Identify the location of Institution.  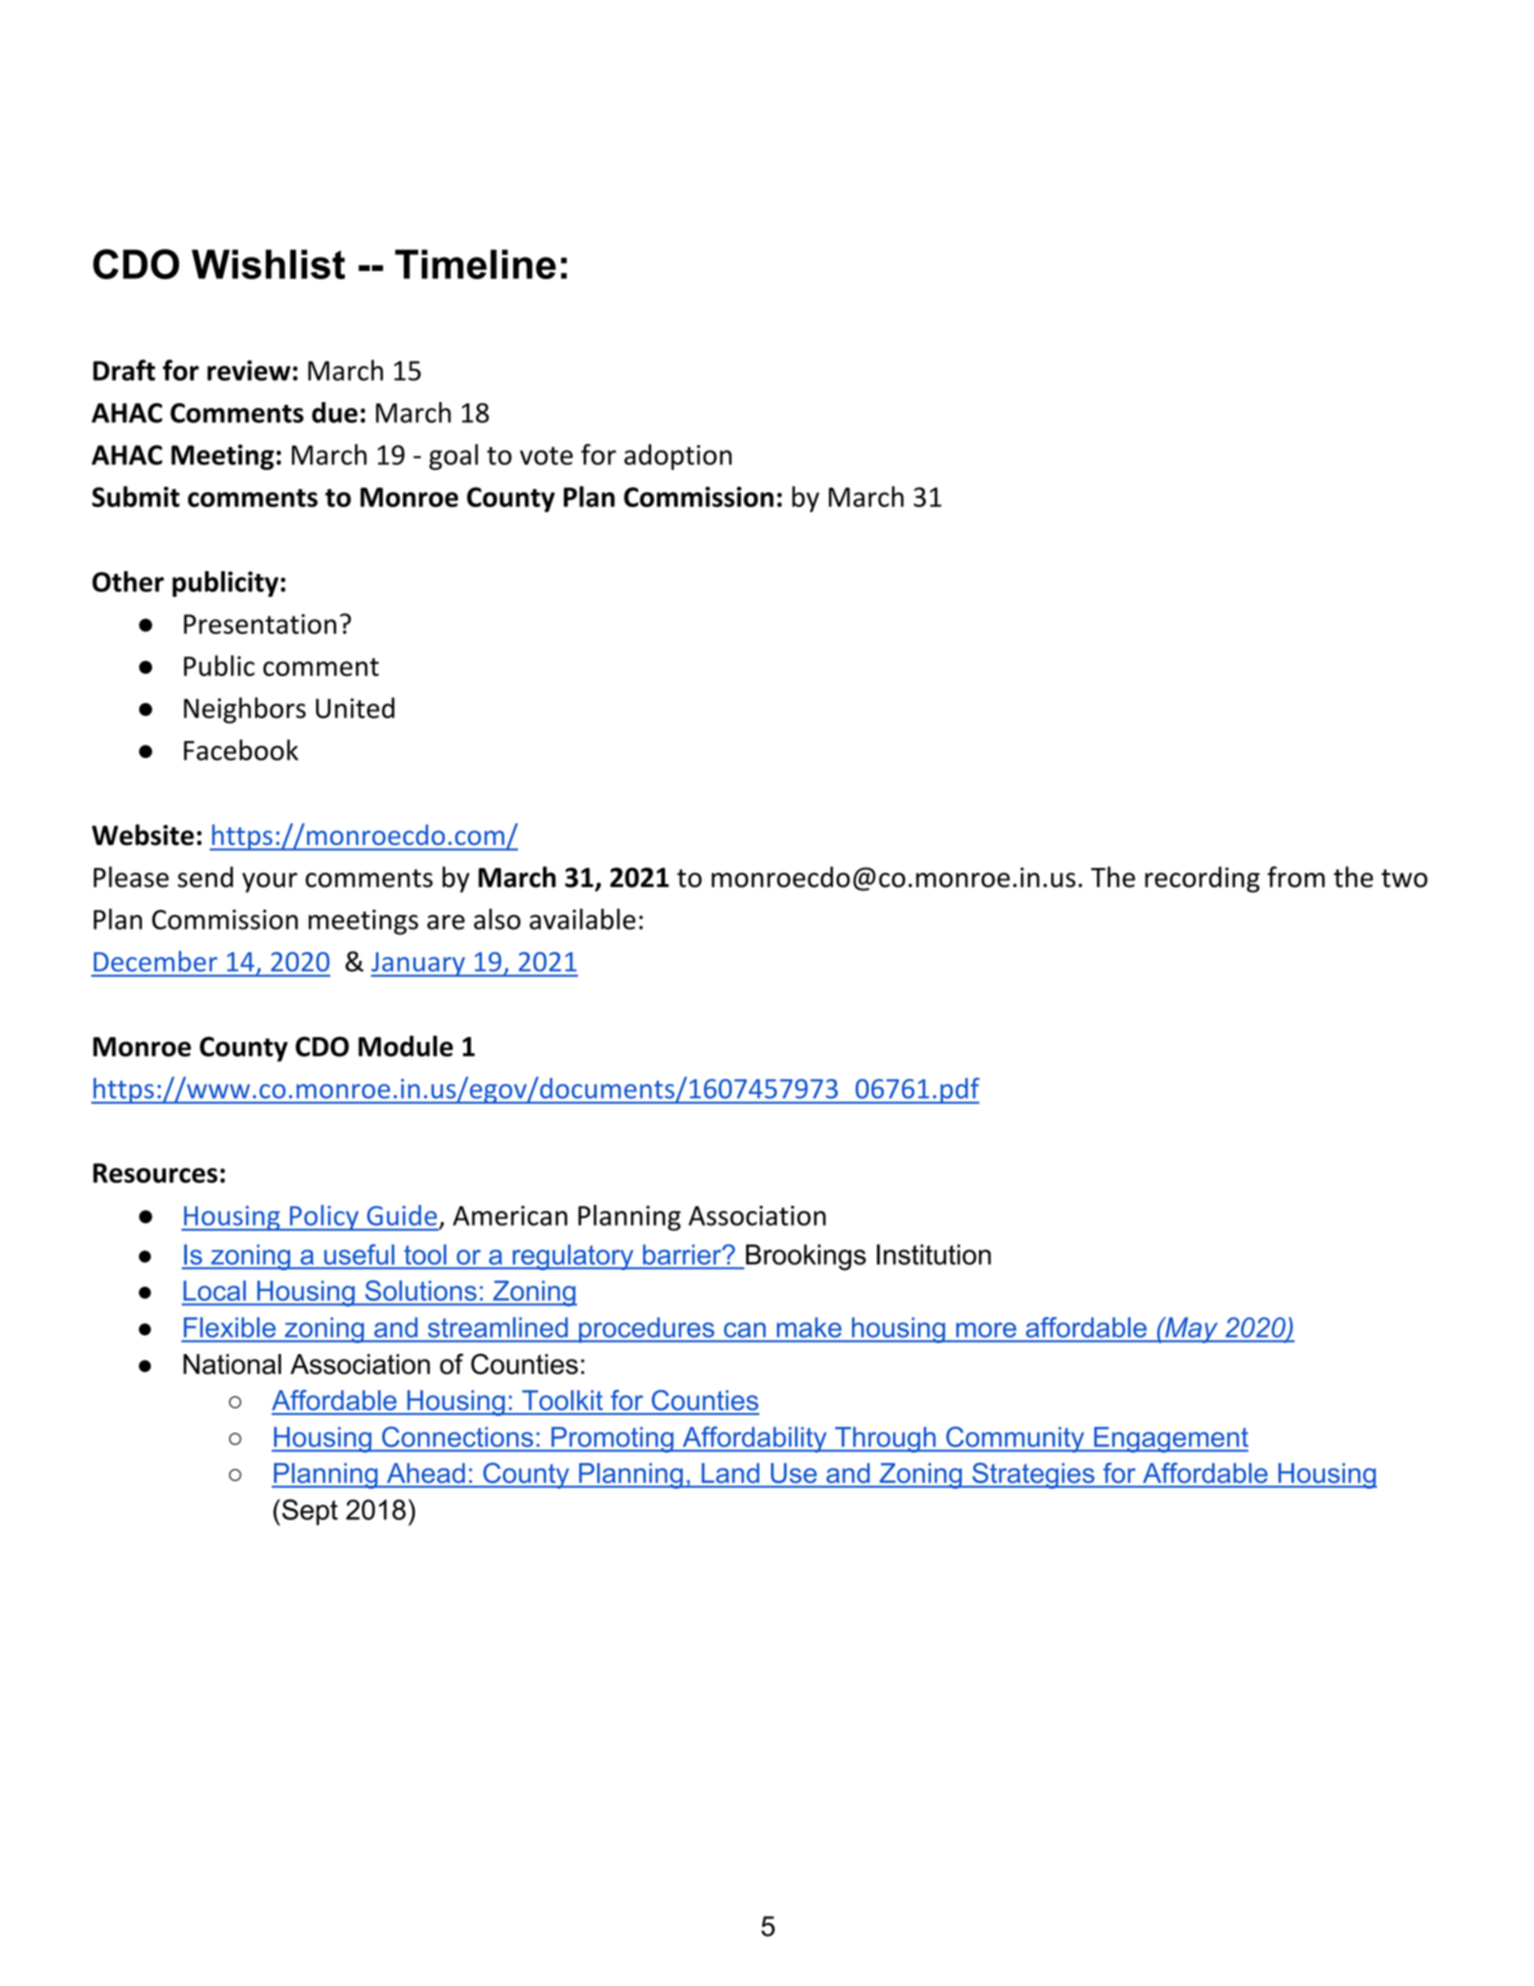
(934, 1254).
